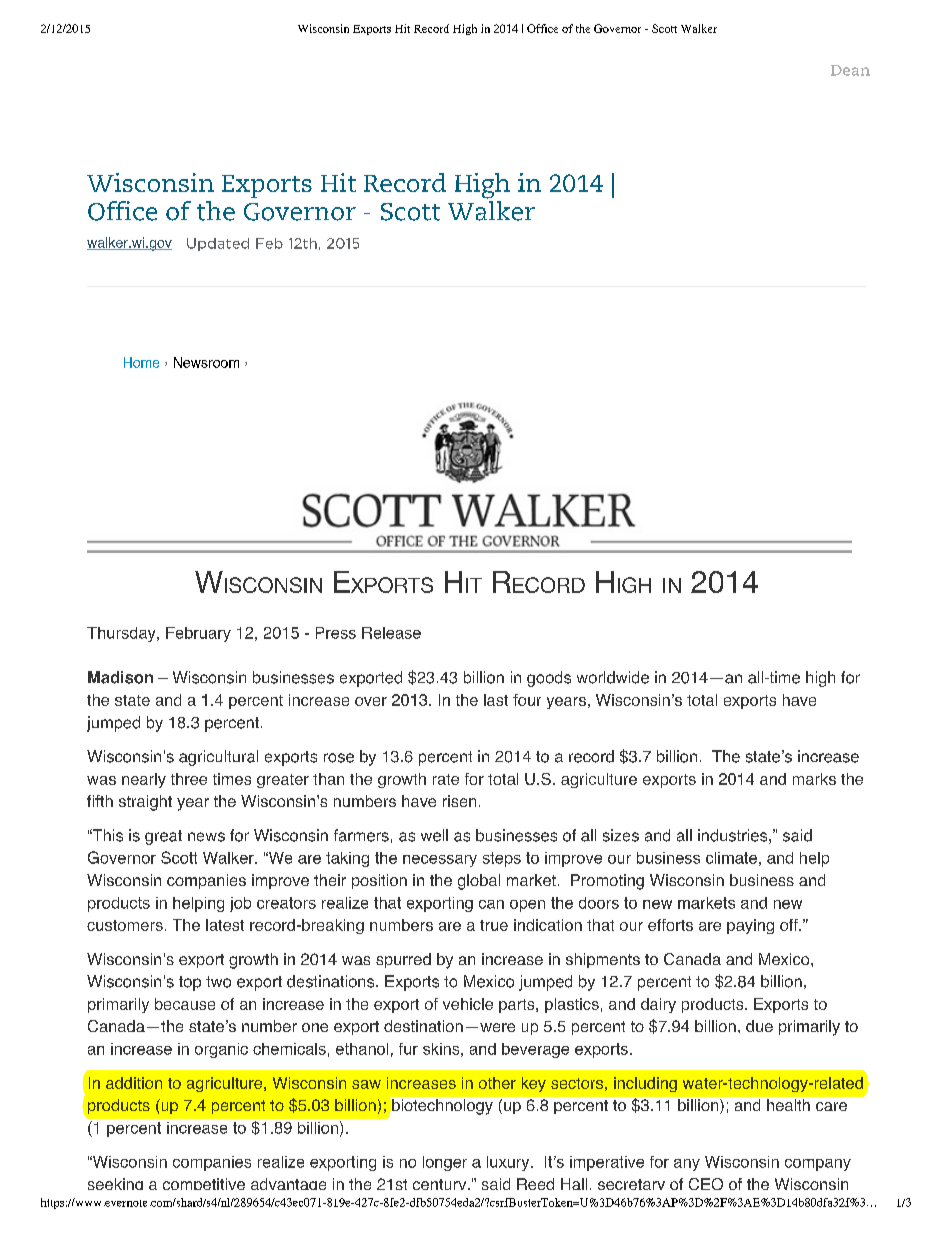 This screenshot has height=1233, width=952. I want to click on marks, so click(814, 779).
